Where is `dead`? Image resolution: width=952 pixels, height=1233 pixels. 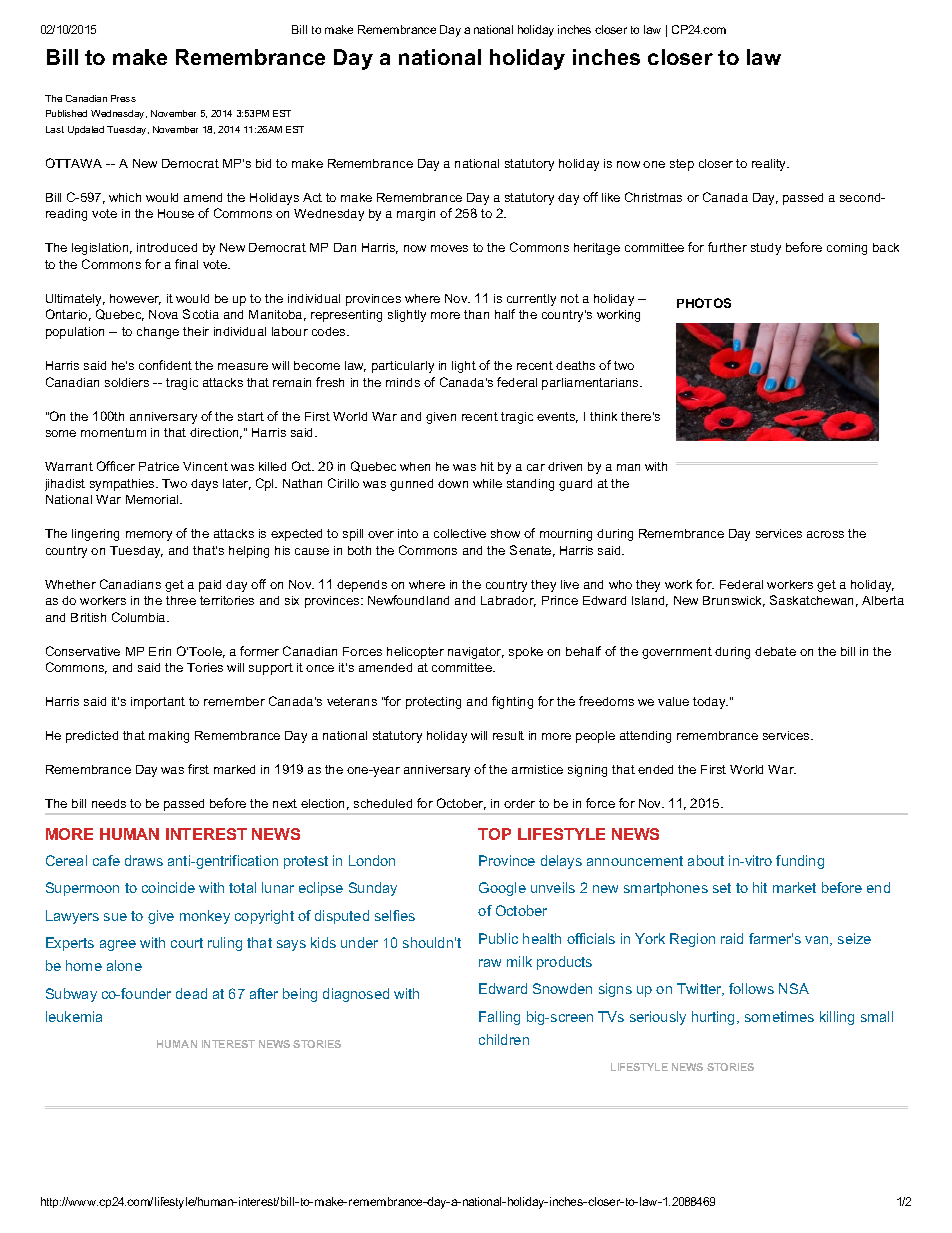 dead is located at coordinates (191, 993).
